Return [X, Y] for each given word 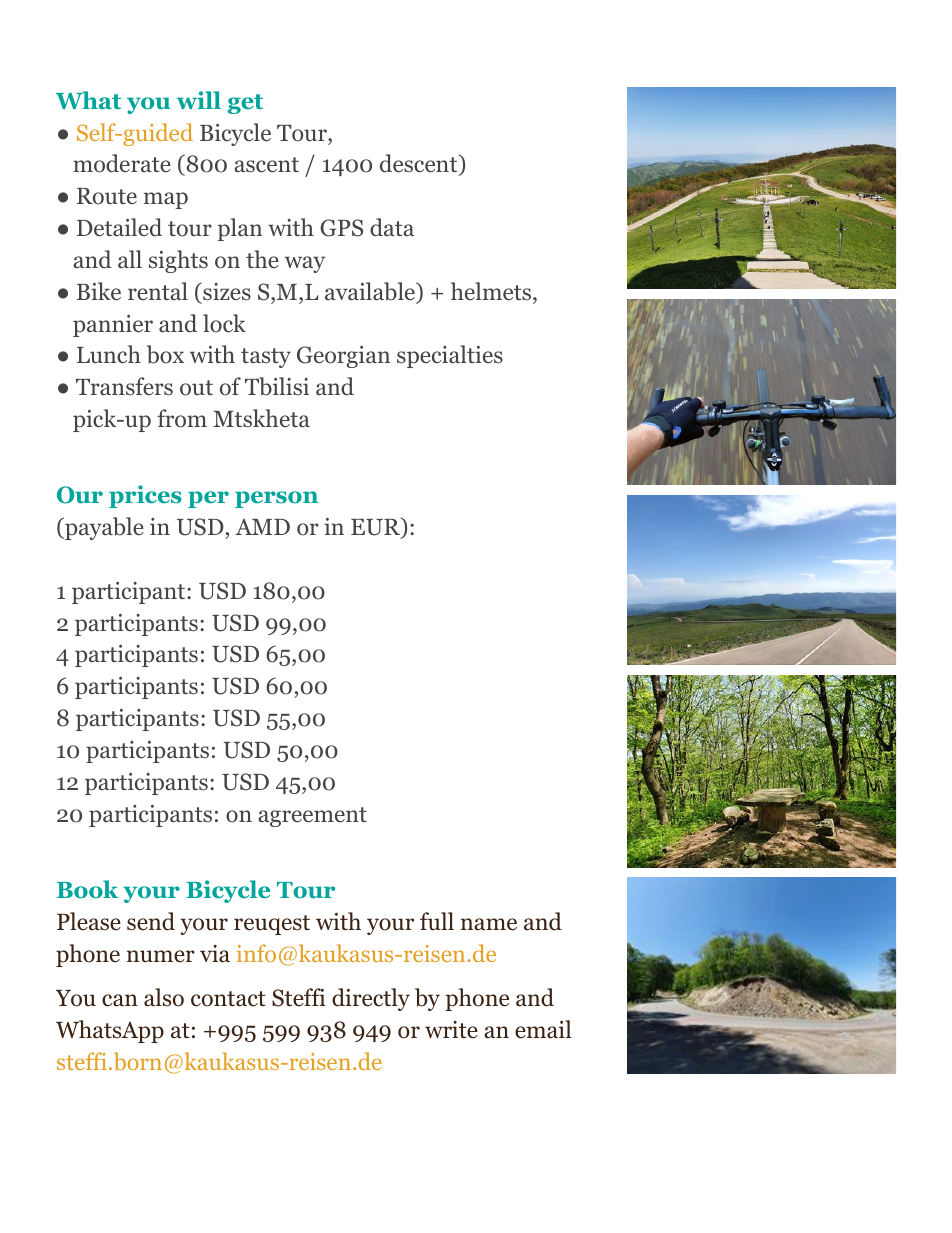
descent [420, 165]
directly [371, 999]
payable [103, 528]
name [489, 924]
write [451, 1030]
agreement [312, 817]
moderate [122, 163]
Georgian [343, 357]
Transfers [124, 386]
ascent [266, 165]
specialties [450, 356]
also [164, 997]
